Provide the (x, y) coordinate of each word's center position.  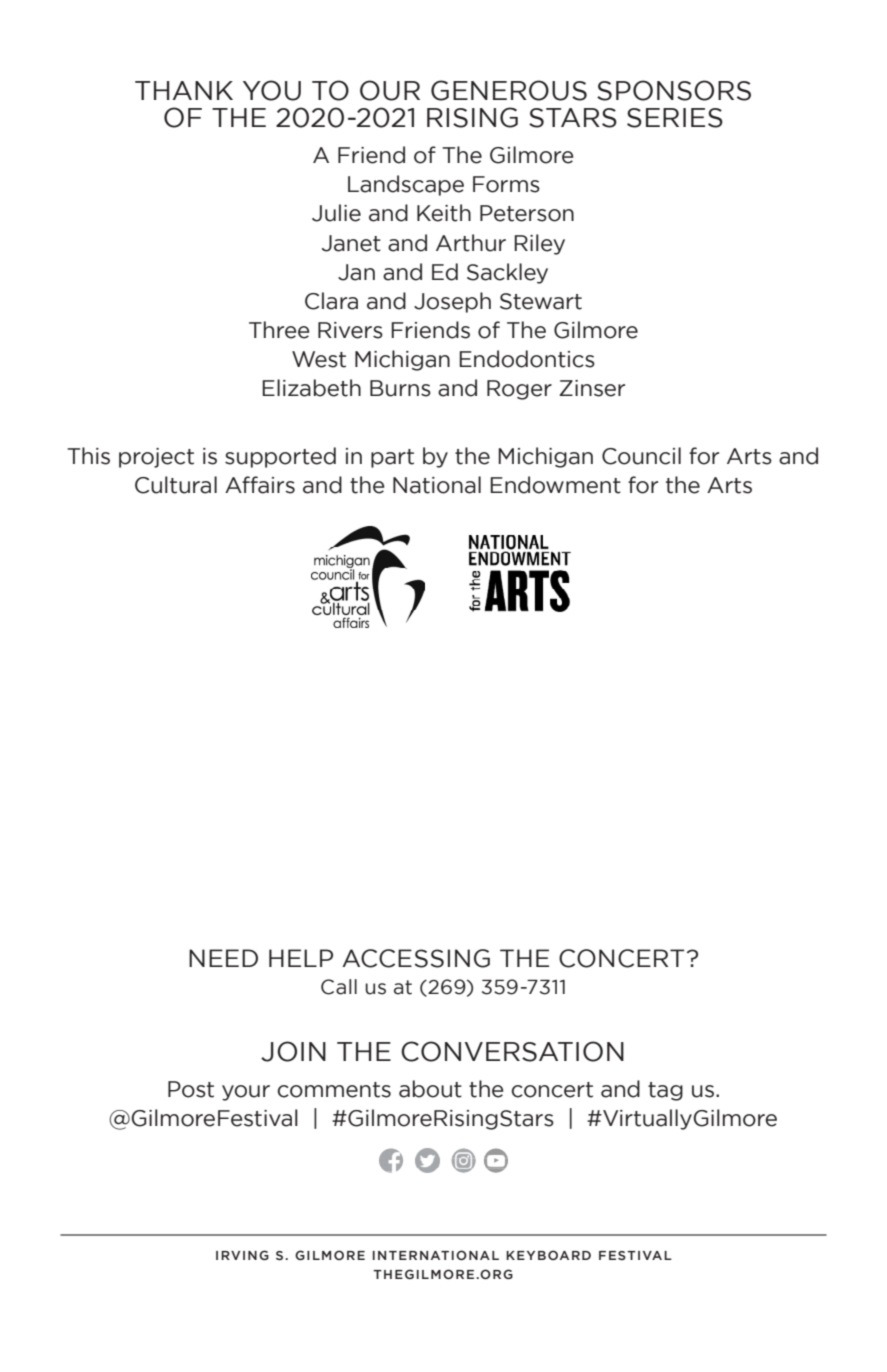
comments (334, 1090)
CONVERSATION (512, 1051)
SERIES (675, 118)
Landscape (406, 185)
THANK (184, 90)
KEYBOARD (548, 1255)
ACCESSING (416, 958)
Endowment (555, 485)
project (156, 458)
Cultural (176, 485)
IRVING (242, 1255)
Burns (400, 388)
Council (641, 456)
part (392, 458)
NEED (223, 958)
